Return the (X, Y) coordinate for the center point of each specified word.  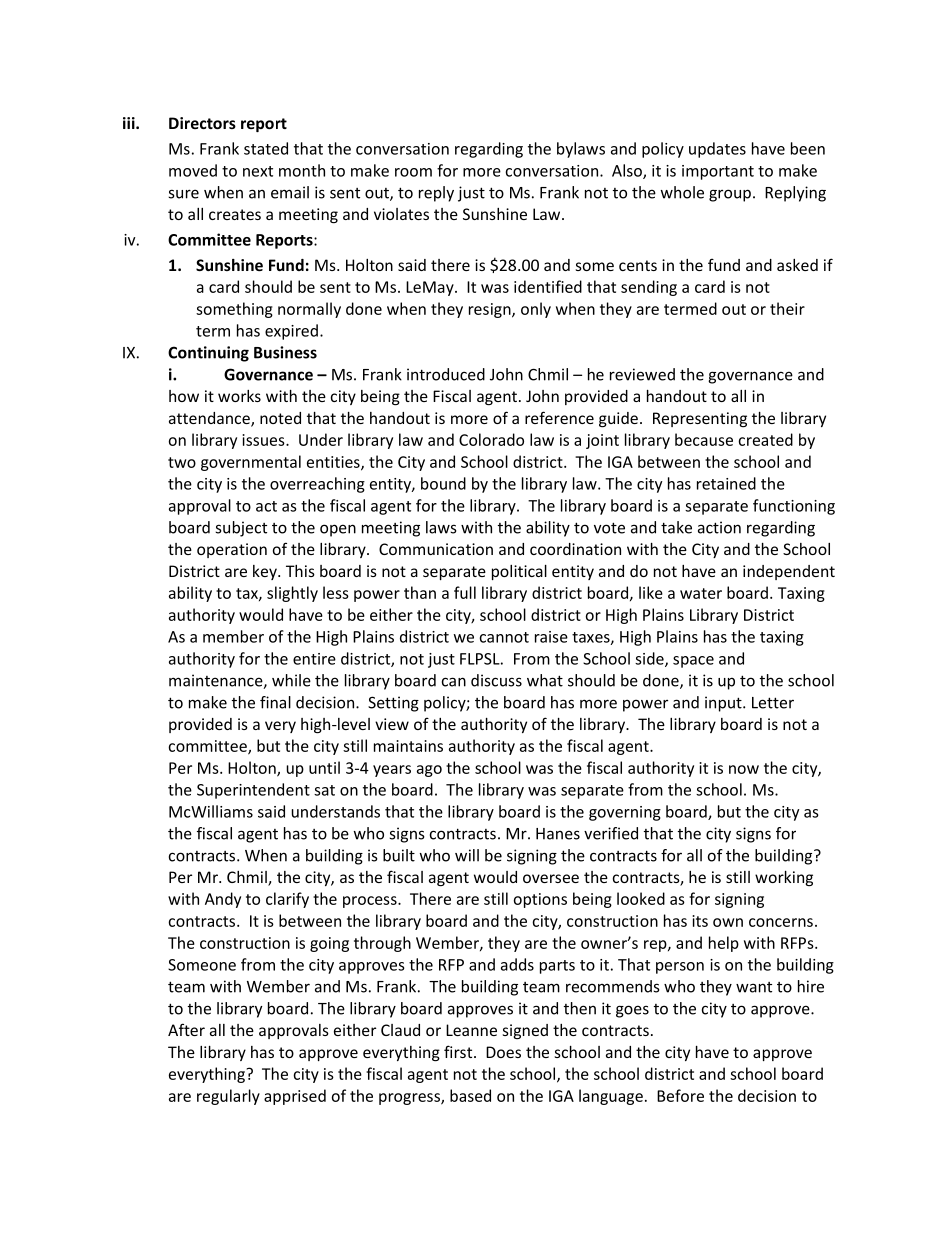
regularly (228, 1097)
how (184, 396)
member (233, 636)
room (413, 172)
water (701, 593)
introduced (446, 374)
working (784, 878)
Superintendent (253, 791)
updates (717, 150)
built (399, 855)
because (704, 439)
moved (193, 170)
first (459, 1051)
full (465, 592)
